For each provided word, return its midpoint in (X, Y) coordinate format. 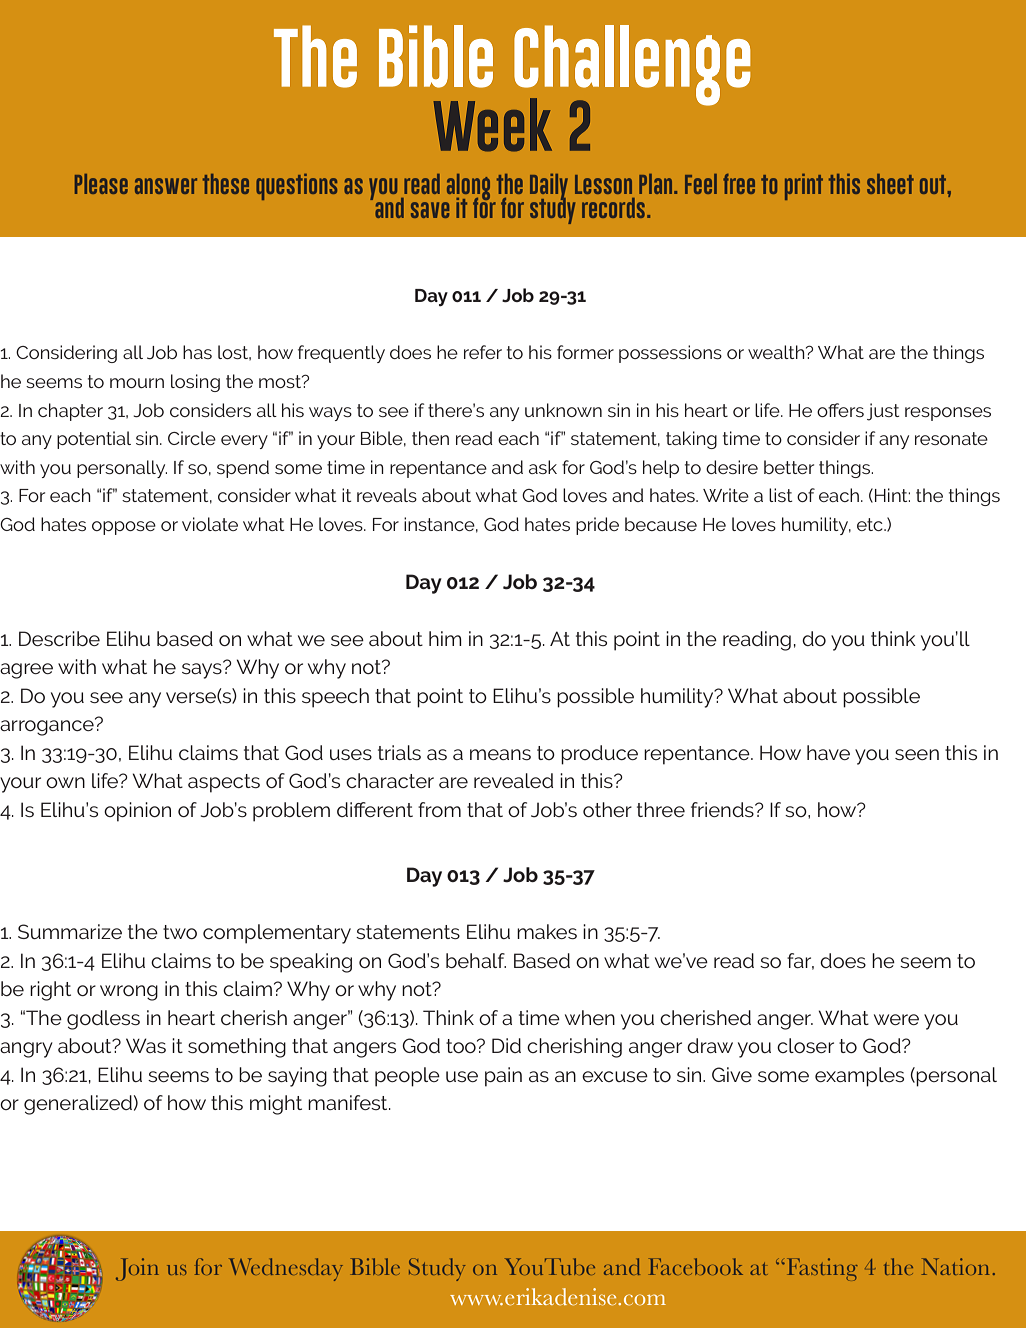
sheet (890, 184)
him (445, 638)
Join (137, 1269)
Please (101, 184)
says (203, 670)
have (828, 752)
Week (492, 125)
